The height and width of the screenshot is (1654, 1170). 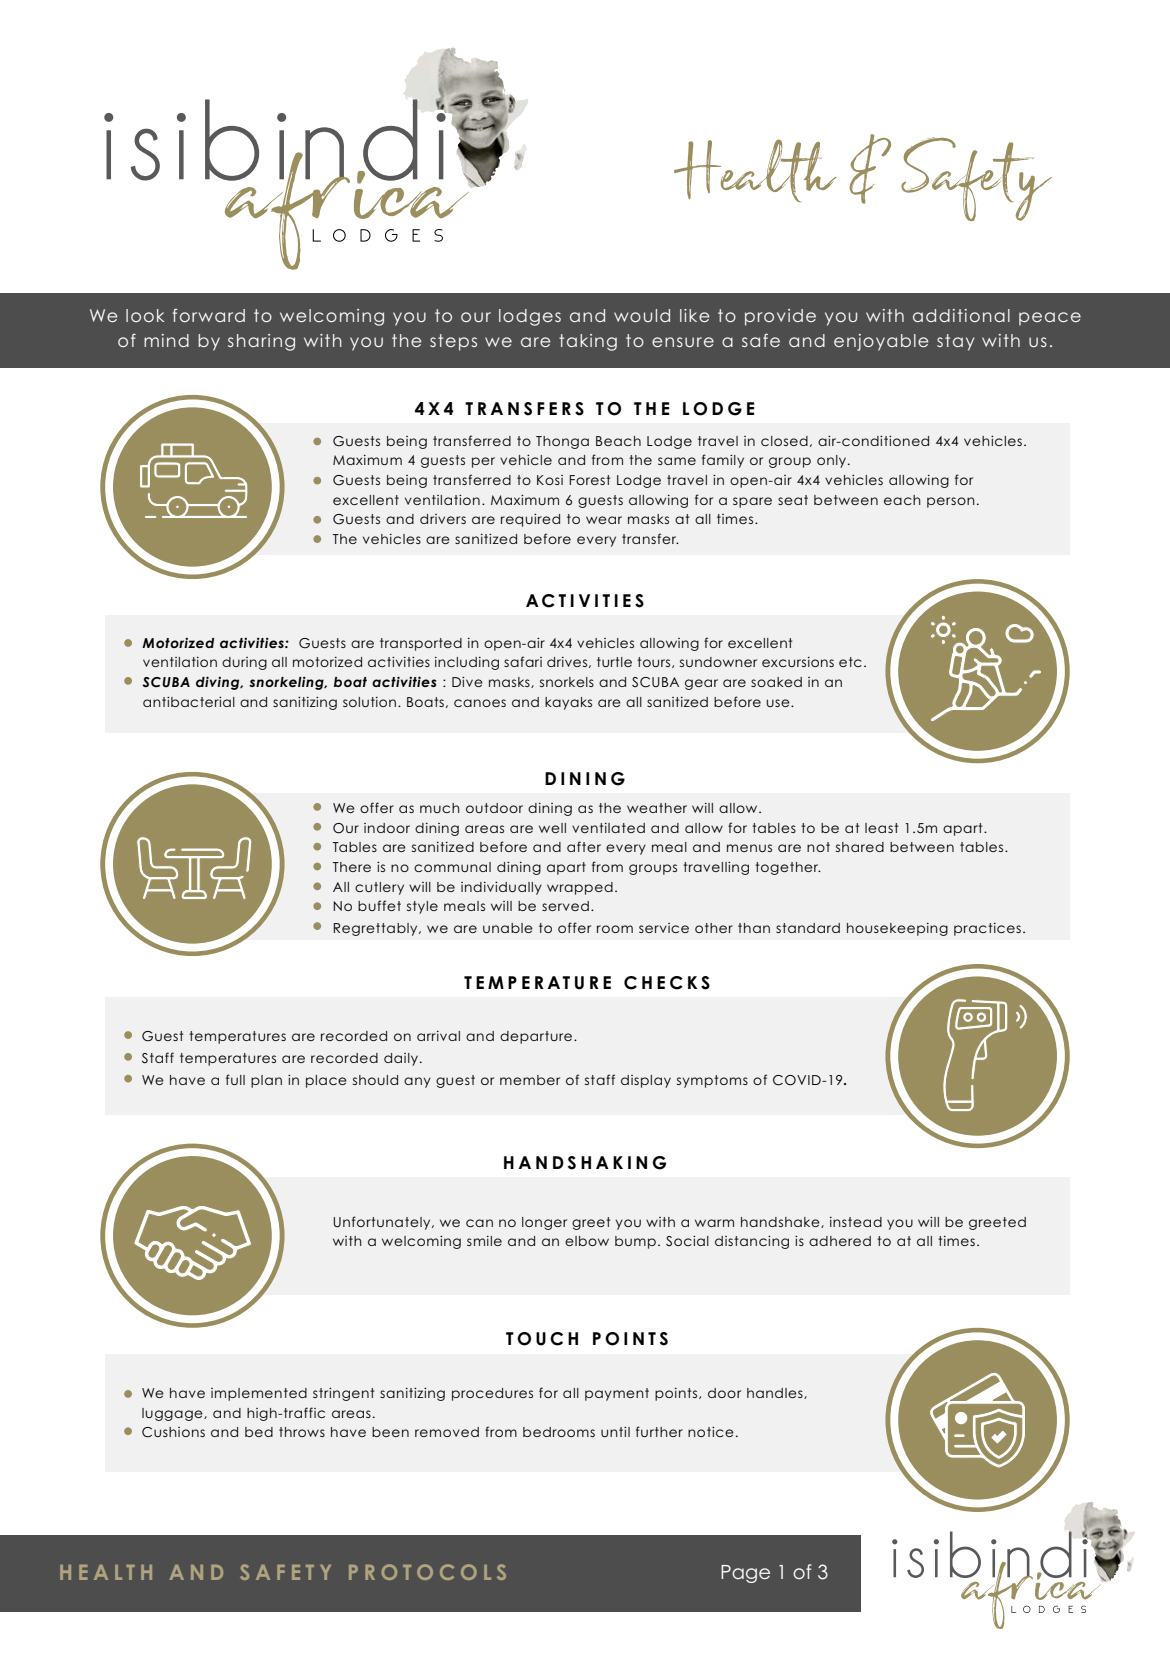 What do you see at coordinates (615, 1432) in the screenshot?
I see `until` at bounding box center [615, 1432].
